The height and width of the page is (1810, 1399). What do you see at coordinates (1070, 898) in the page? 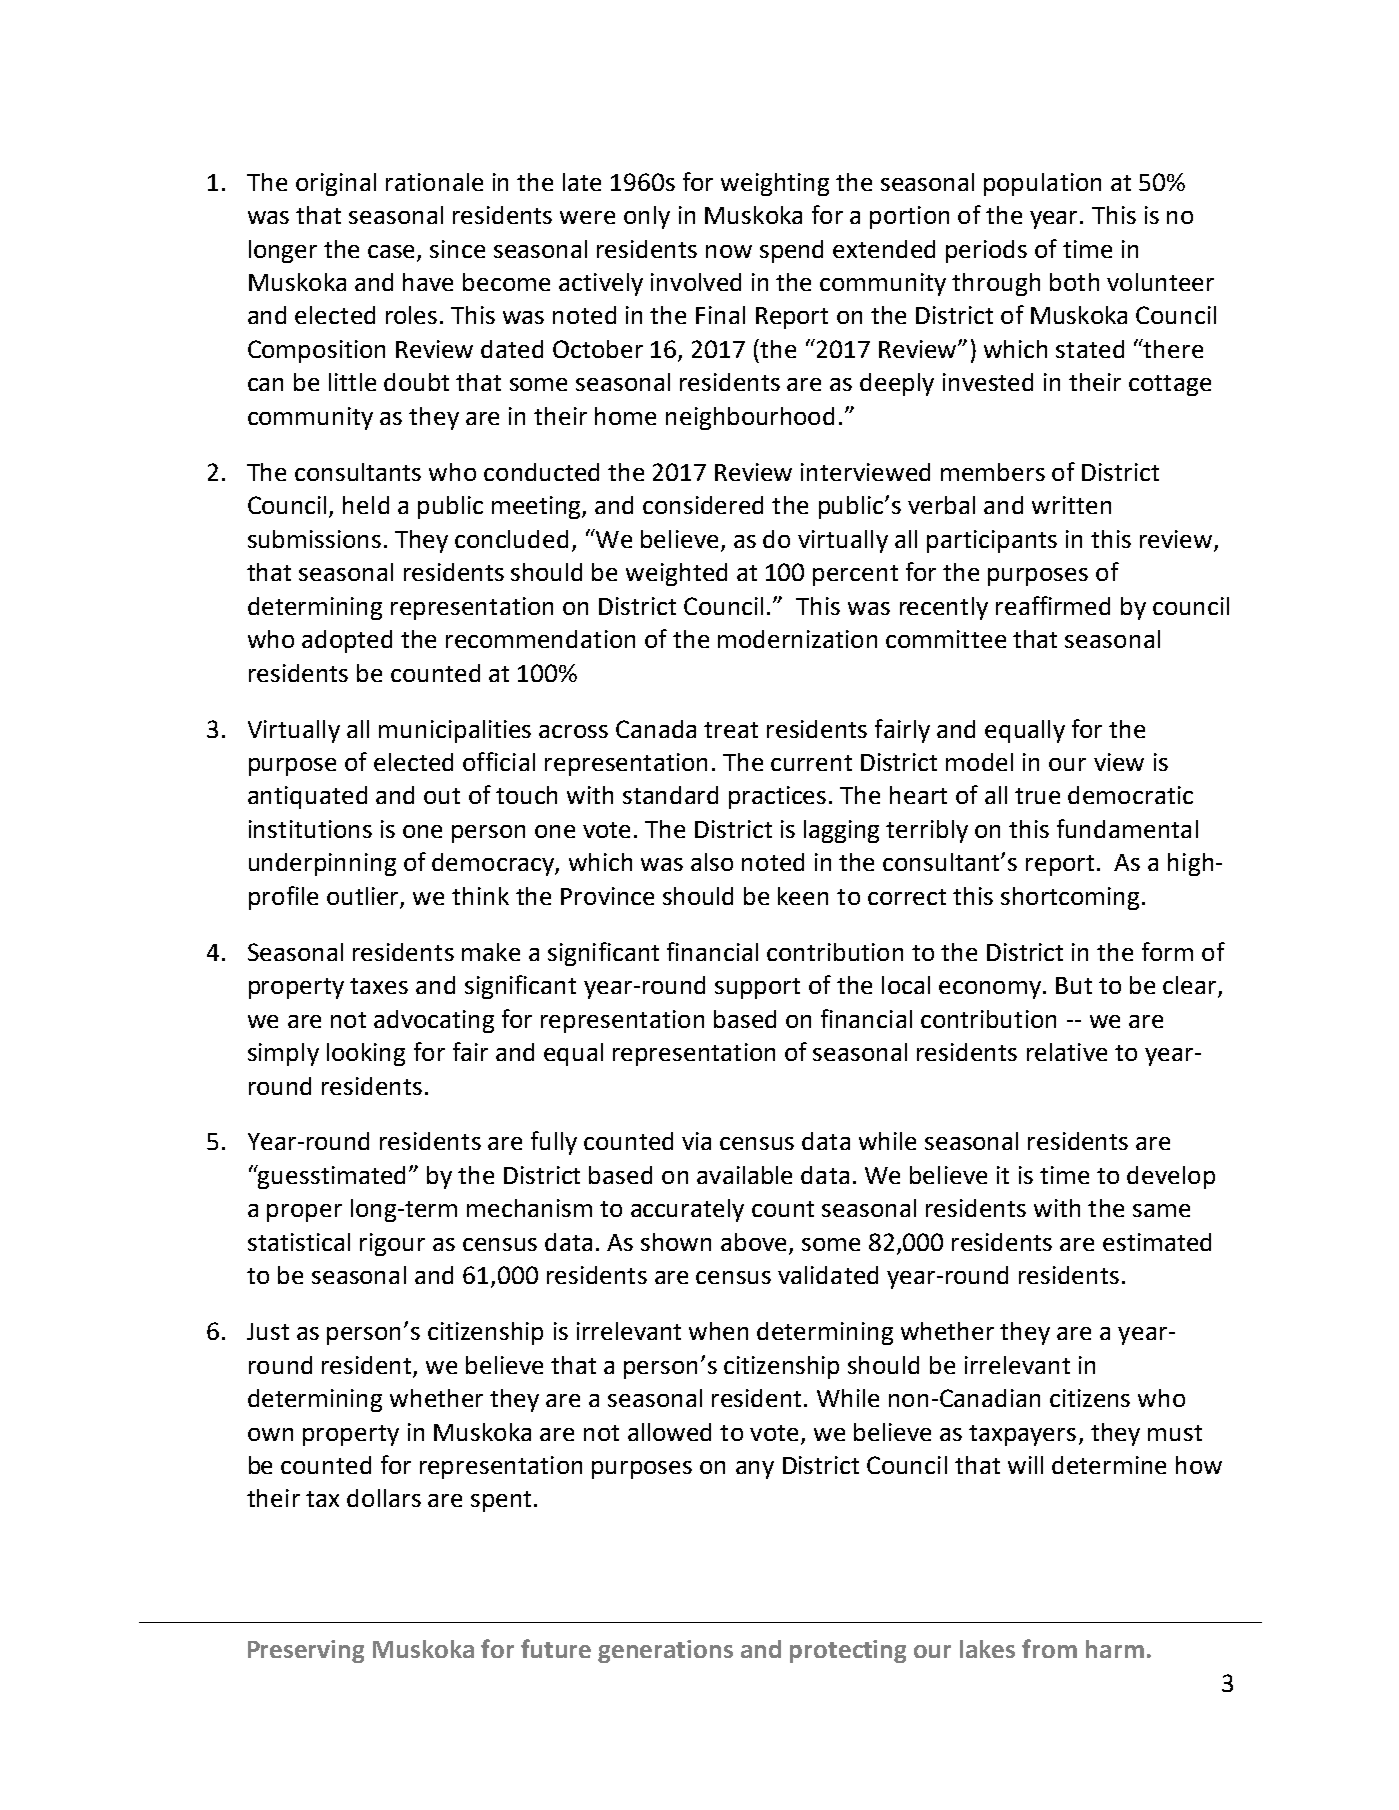
I see `shortcoming` at bounding box center [1070, 898].
